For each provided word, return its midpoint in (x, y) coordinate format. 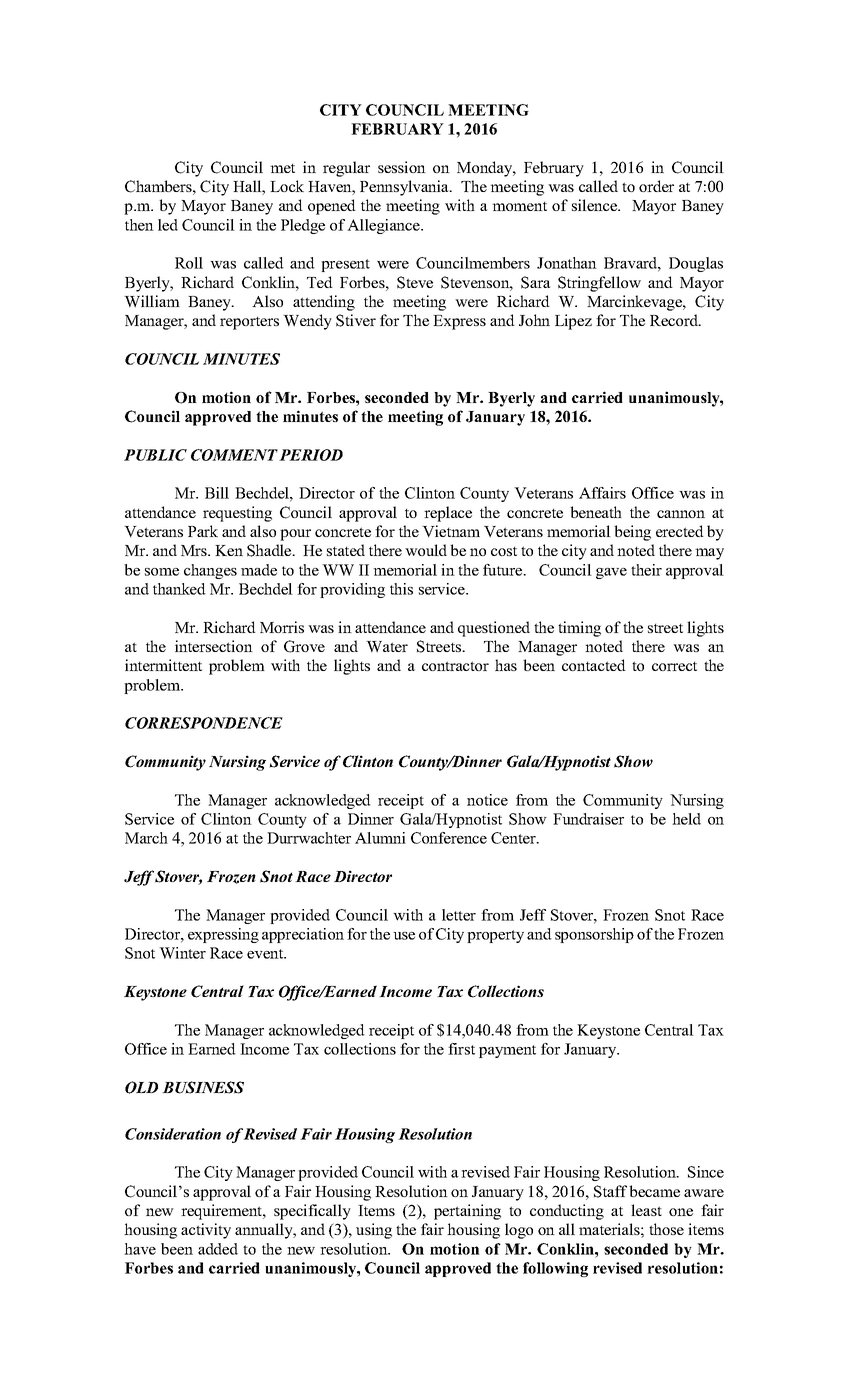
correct (674, 666)
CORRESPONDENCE (204, 723)
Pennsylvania (405, 188)
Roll (189, 263)
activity (206, 1231)
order (656, 186)
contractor (455, 666)
